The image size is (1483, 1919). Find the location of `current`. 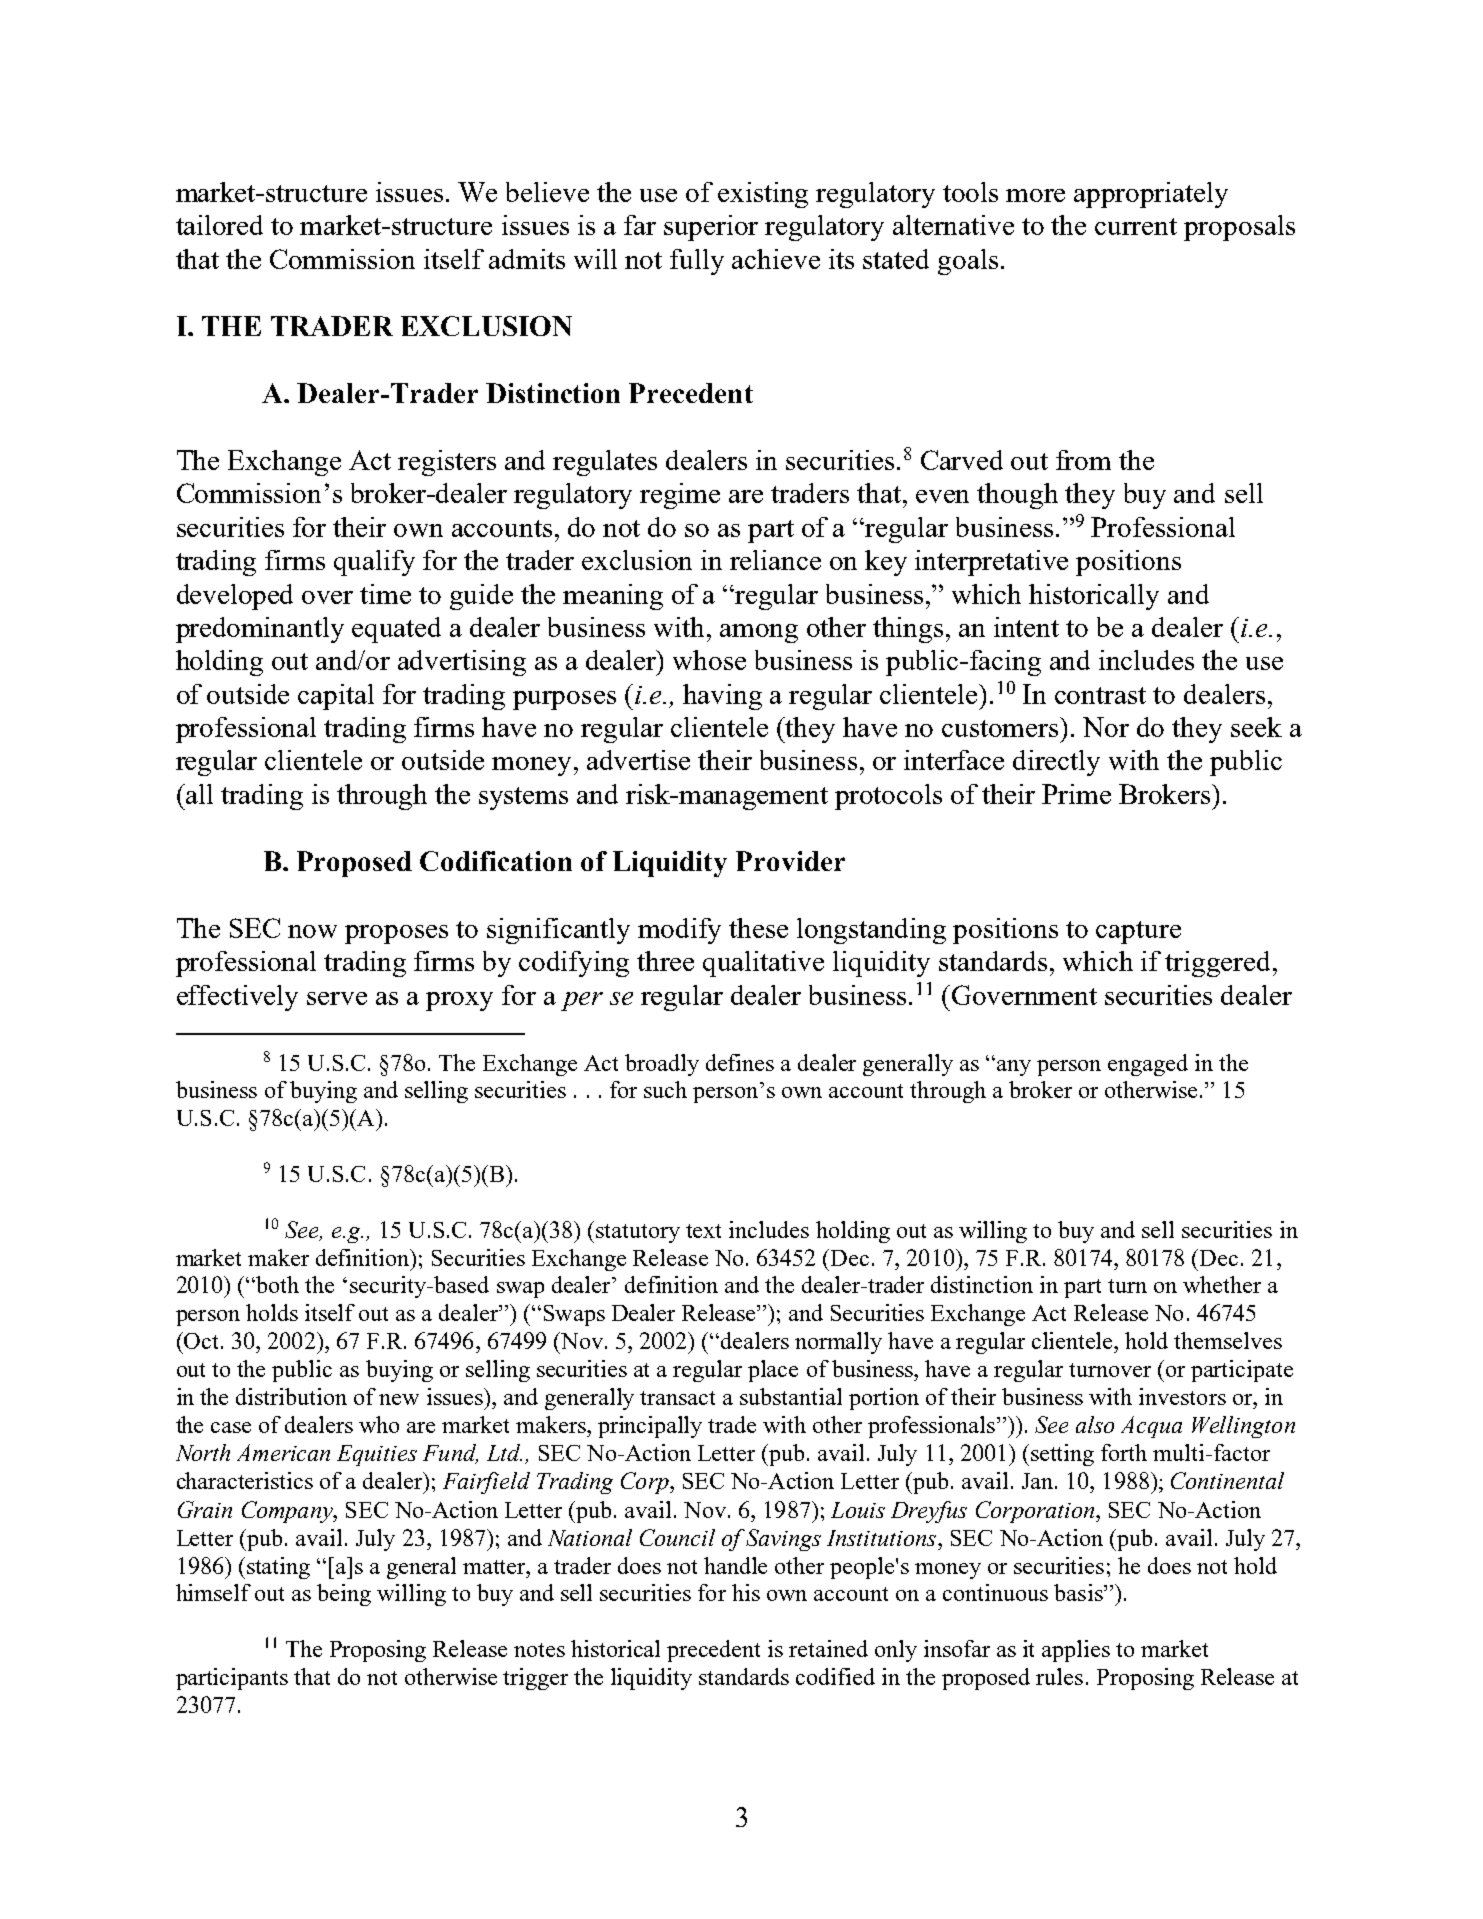

current is located at coordinates (1136, 226).
